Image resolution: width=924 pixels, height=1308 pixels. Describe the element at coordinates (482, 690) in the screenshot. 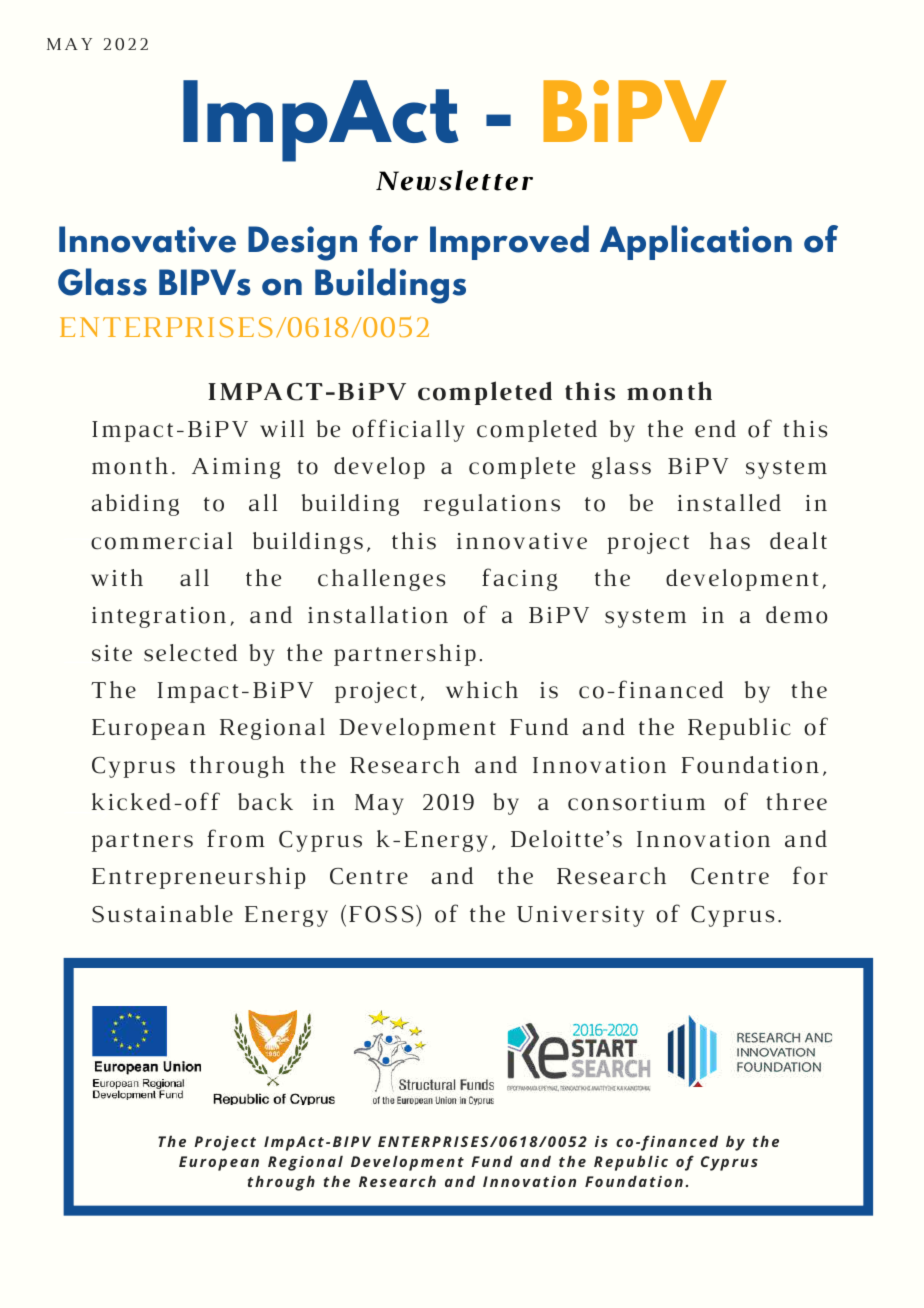

I see `which` at that location.
